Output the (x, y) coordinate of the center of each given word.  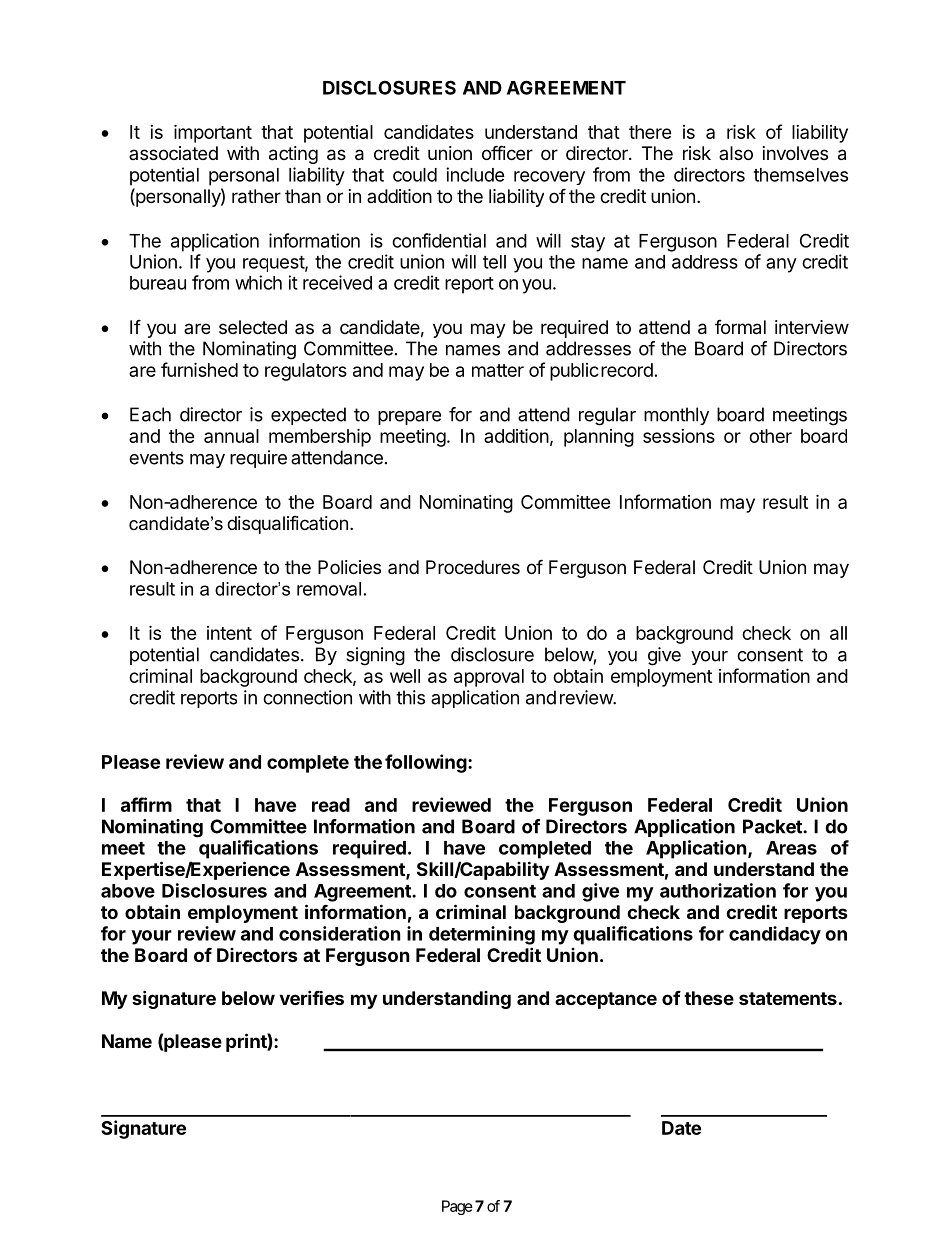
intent (229, 633)
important (213, 133)
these (709, 998)
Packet (773, 826)
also (736, 153)
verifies (311, 997)
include (475, 174)
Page (457, 1207)
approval (489, 678)
